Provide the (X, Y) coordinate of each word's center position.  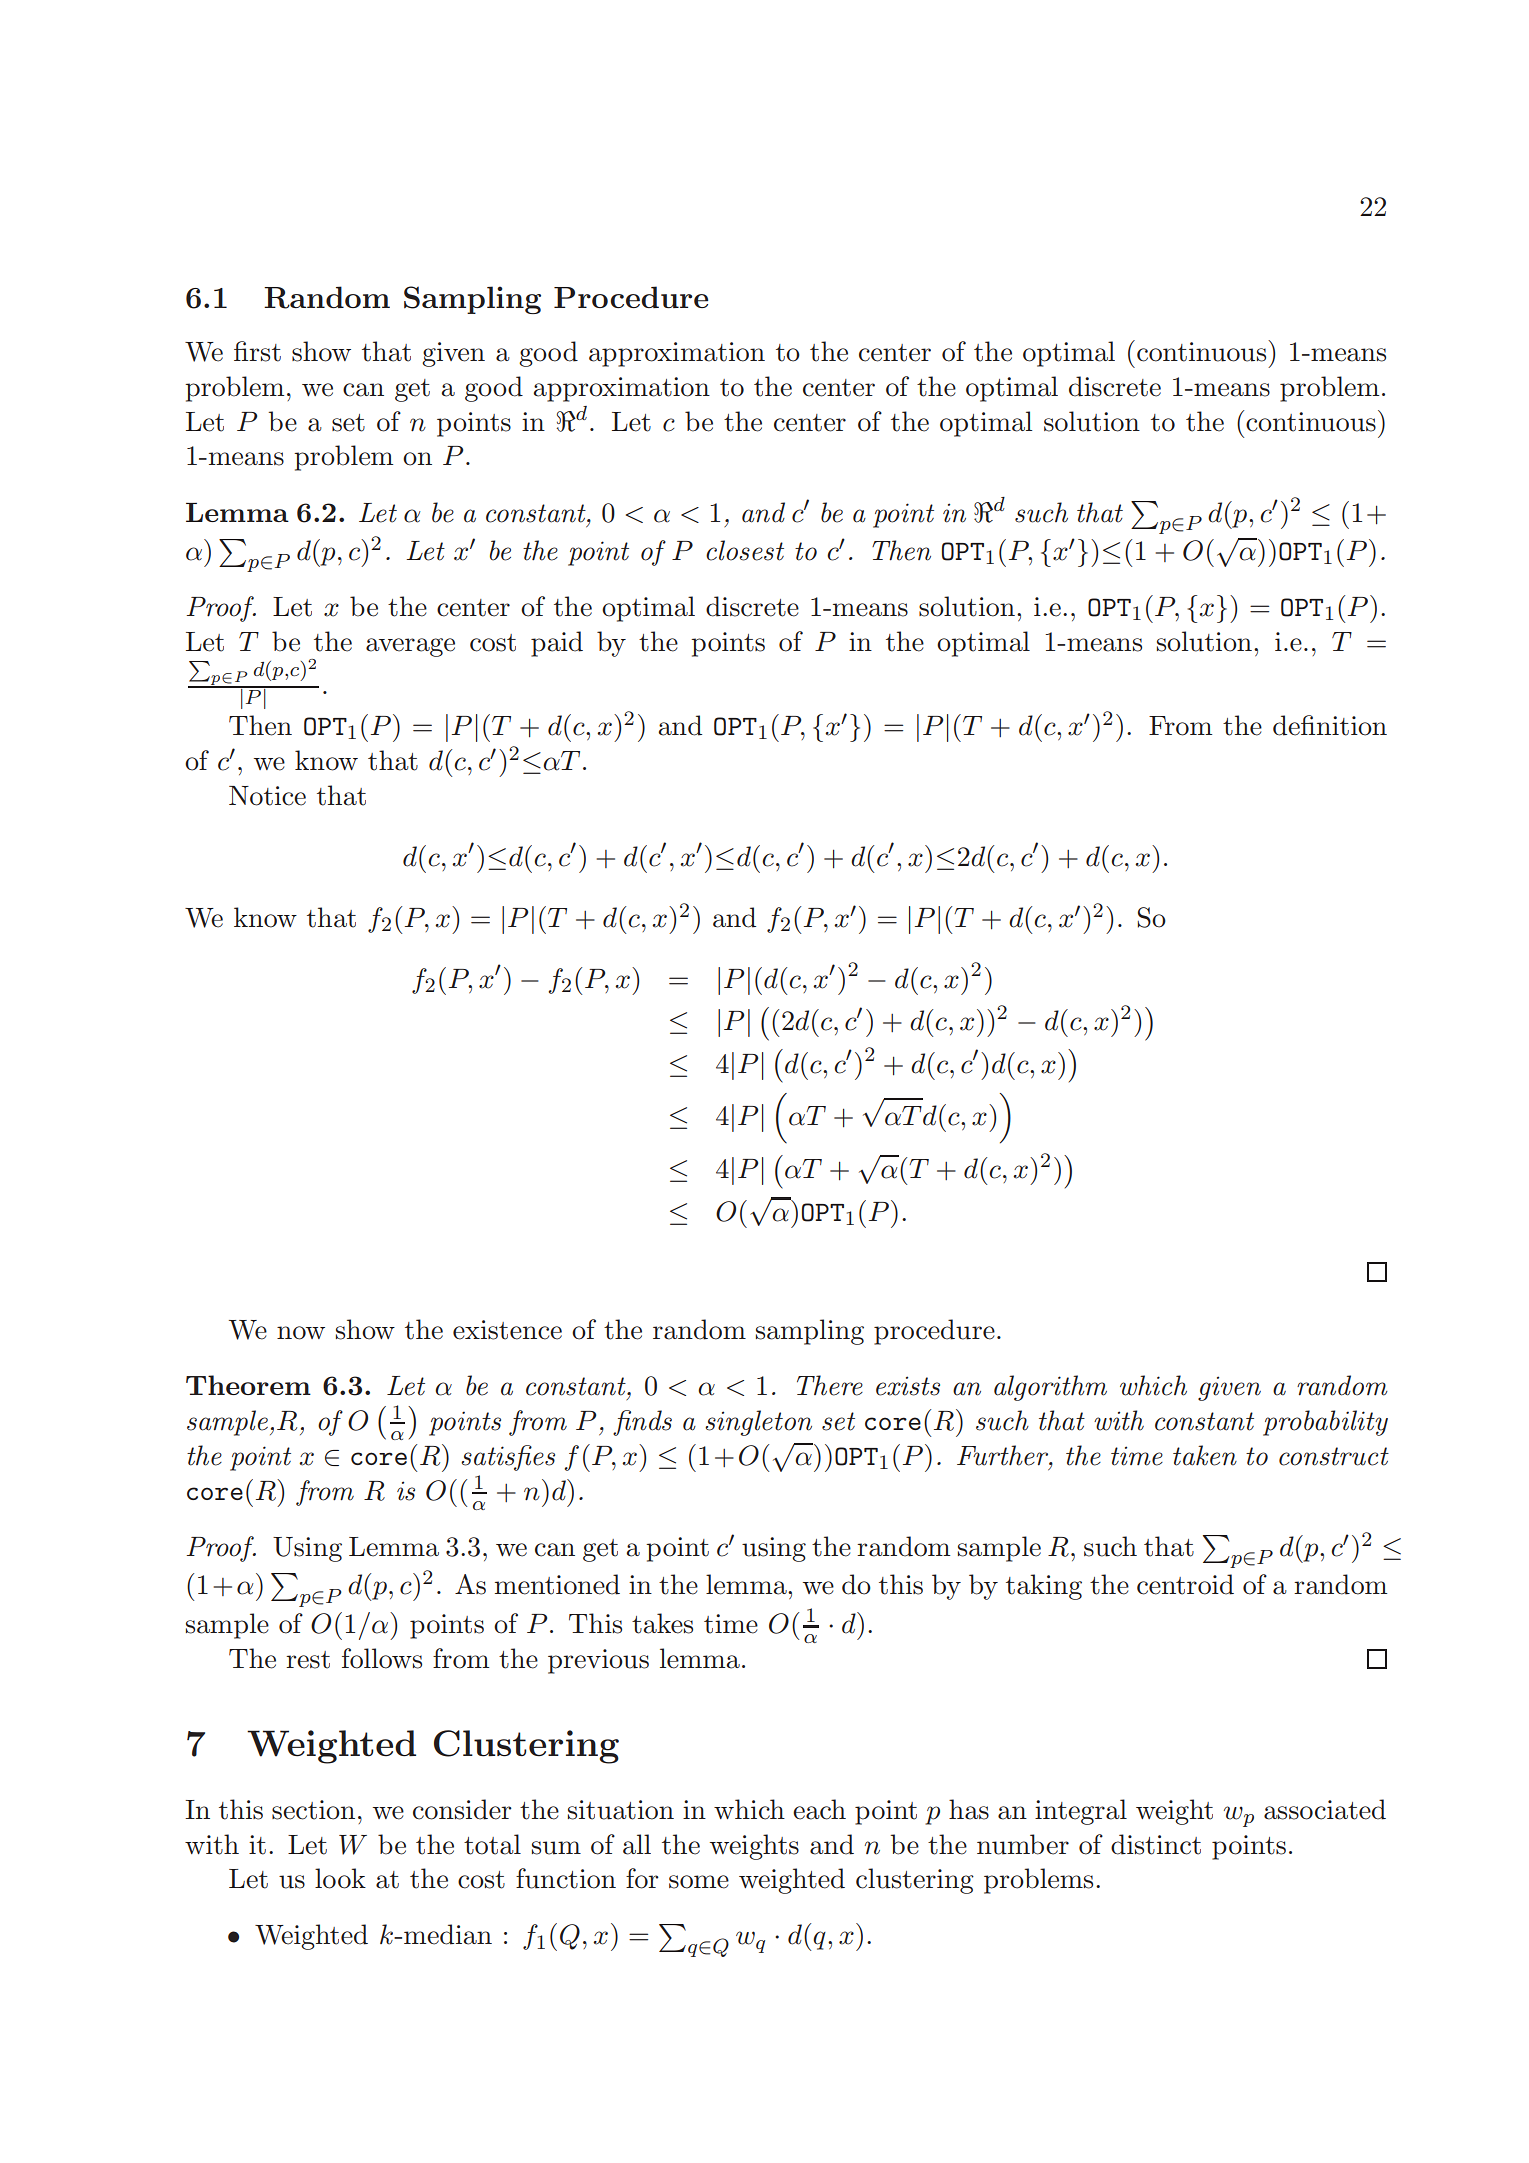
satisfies (508, 1458)
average (410, 647)
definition (1330, 725)
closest (745, 550)
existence (507, 1330)
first (257, 351)
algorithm (1050, 1388)
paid (557, 644)
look (340, 1878)
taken (1205, 1455)
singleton (758, 1423)
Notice (267, 796)
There (830, 1385)
